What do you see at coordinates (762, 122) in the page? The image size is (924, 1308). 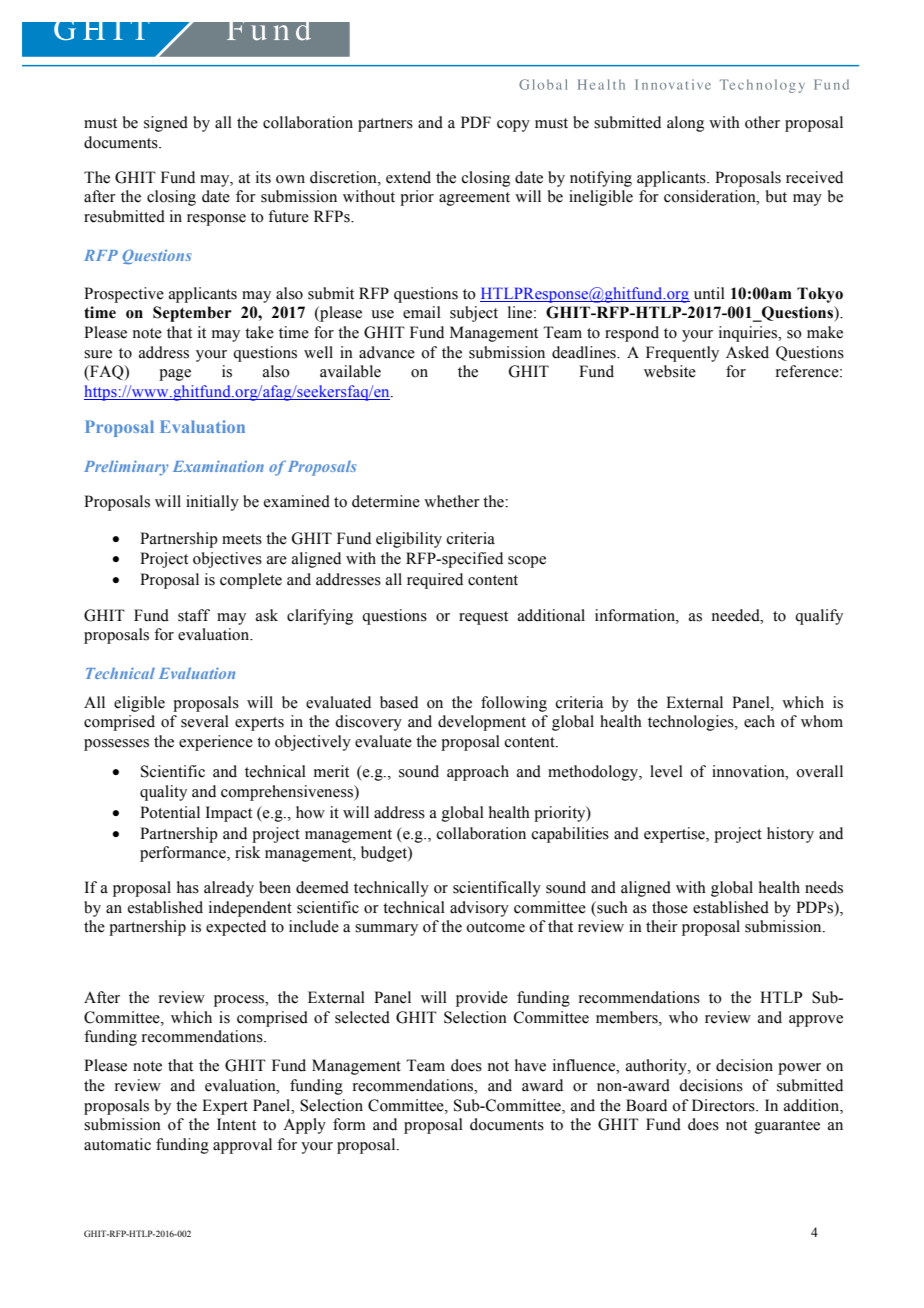 I see `other` at bounding box center [762, 122].
